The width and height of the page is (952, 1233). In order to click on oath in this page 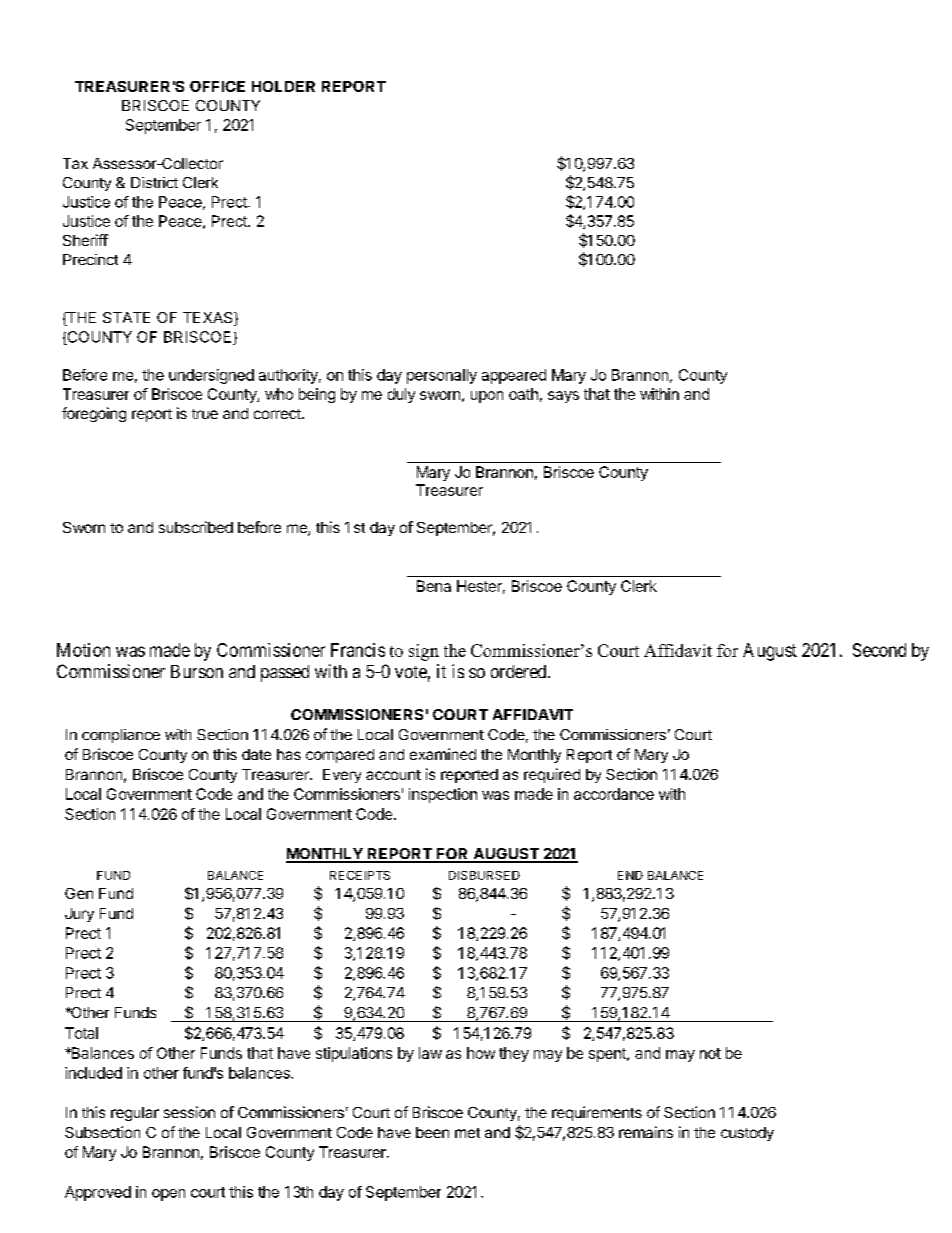, I will do `click(523, 394)`.
